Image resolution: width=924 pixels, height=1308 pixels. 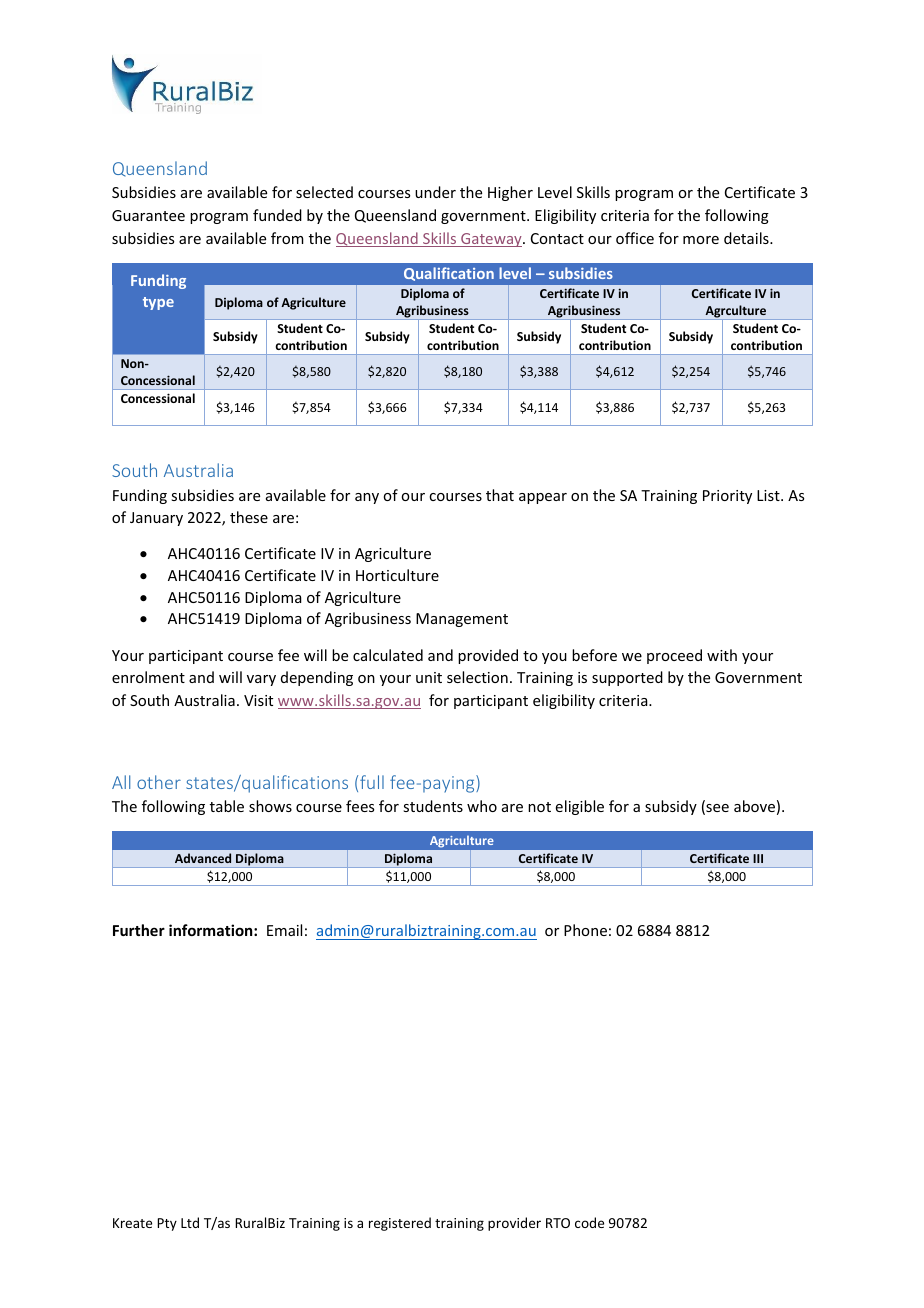 What do you see at coordinates (156, 519) in the document?
I see `January` at bounding box center [156, 519].
